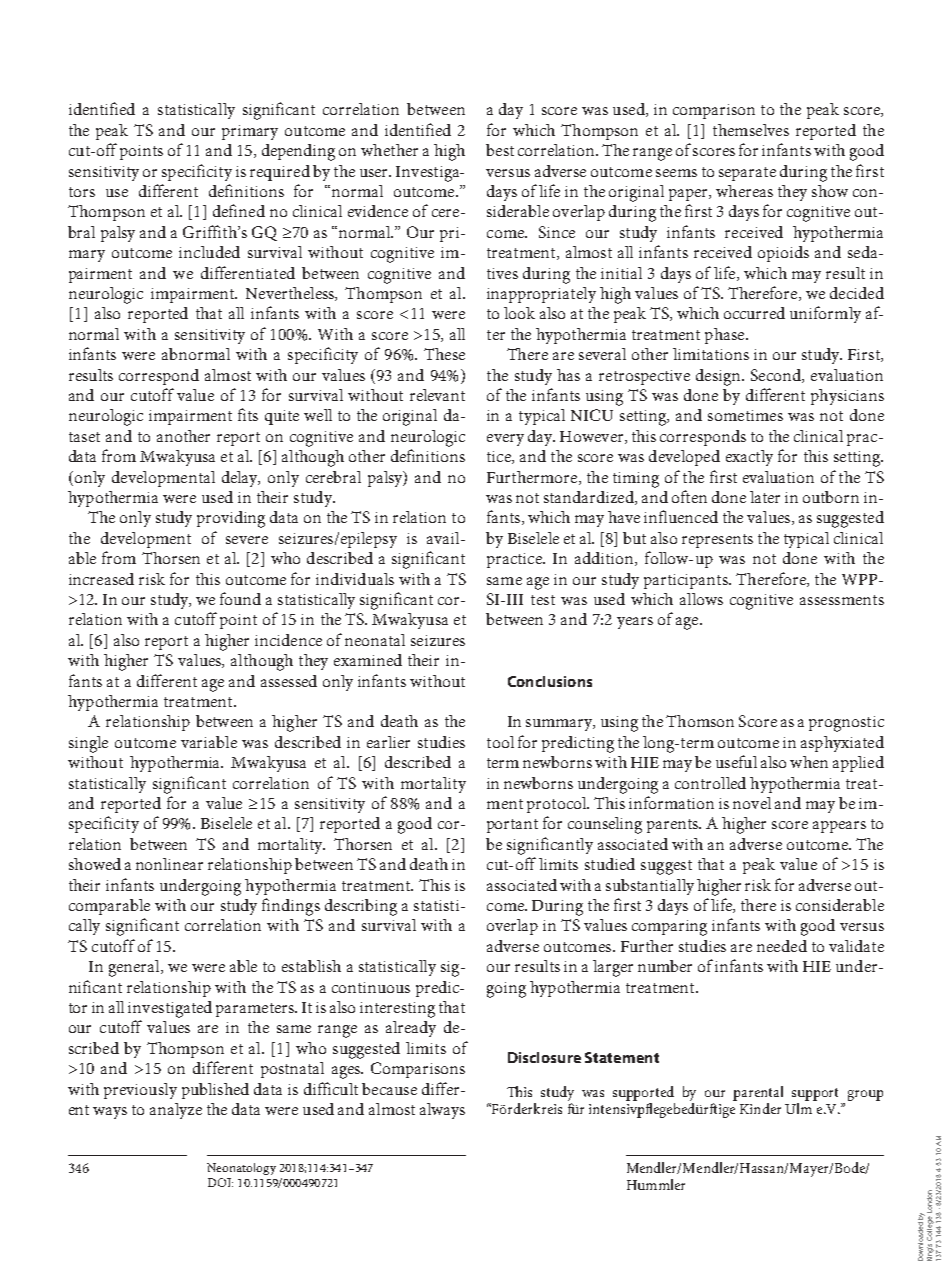 This image has width=952, height=1270. What do you see at coordinates (239, 210) in the image?
I see `defined` at bounding box center [239, 210].
